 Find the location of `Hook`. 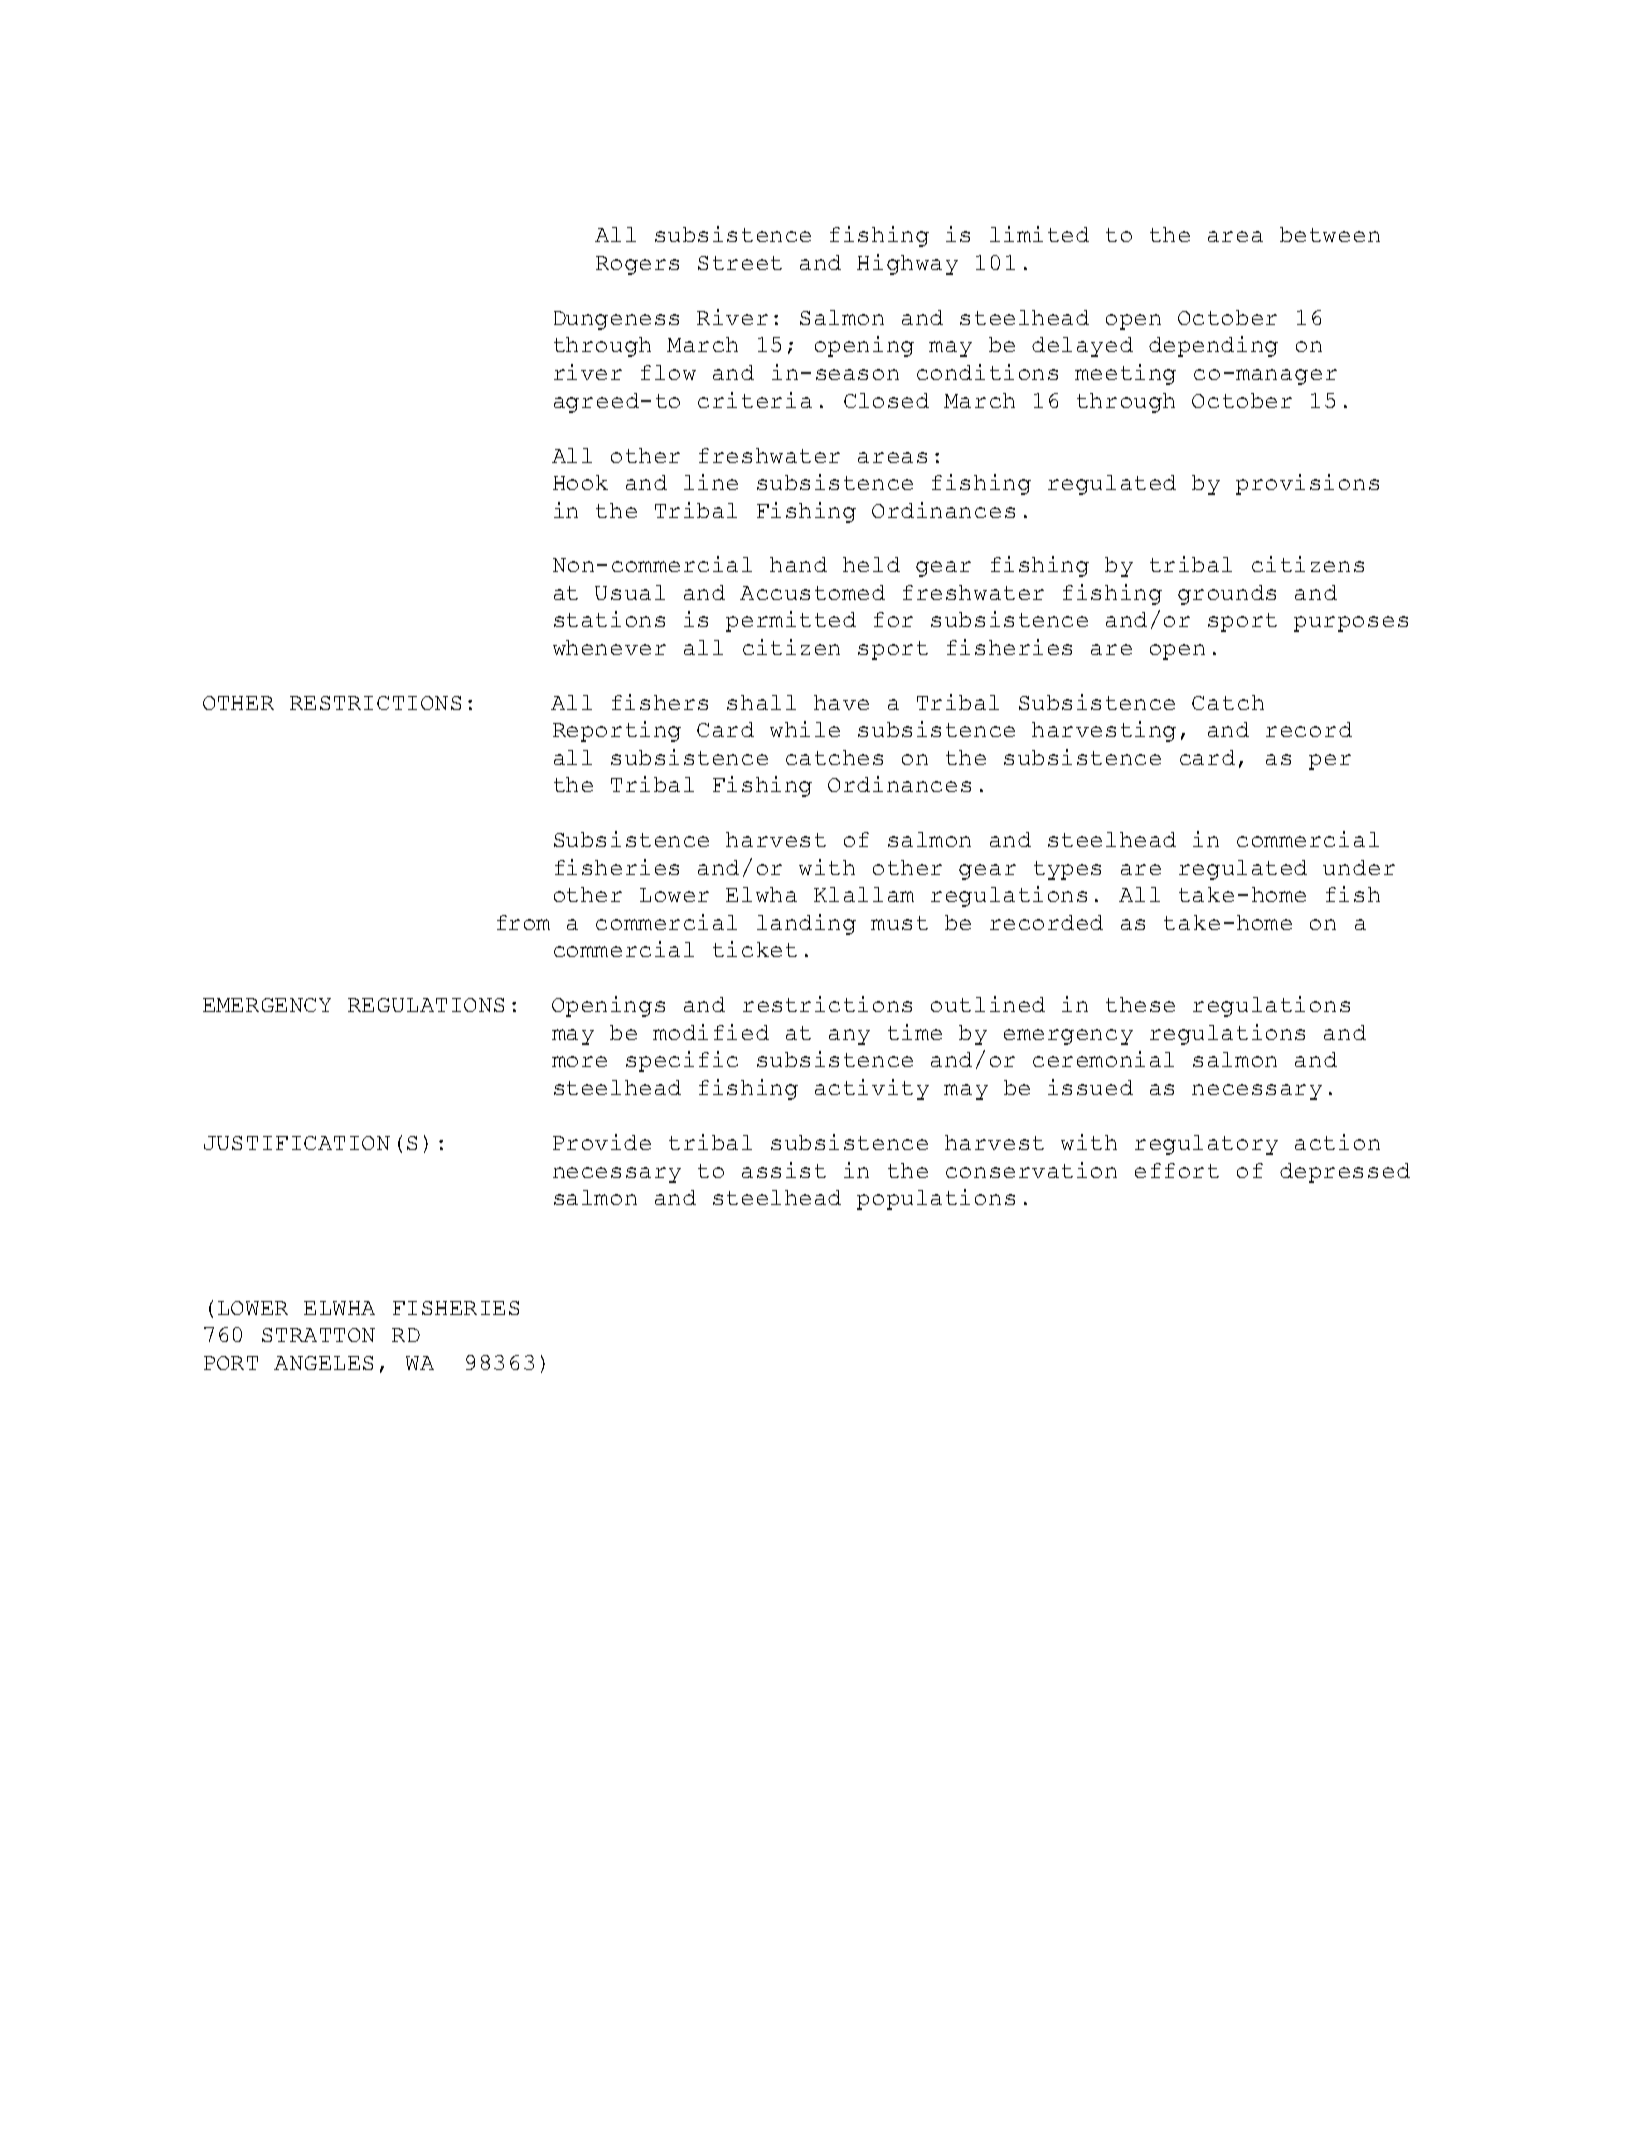

Hook is located at coordinates (580, 482).
